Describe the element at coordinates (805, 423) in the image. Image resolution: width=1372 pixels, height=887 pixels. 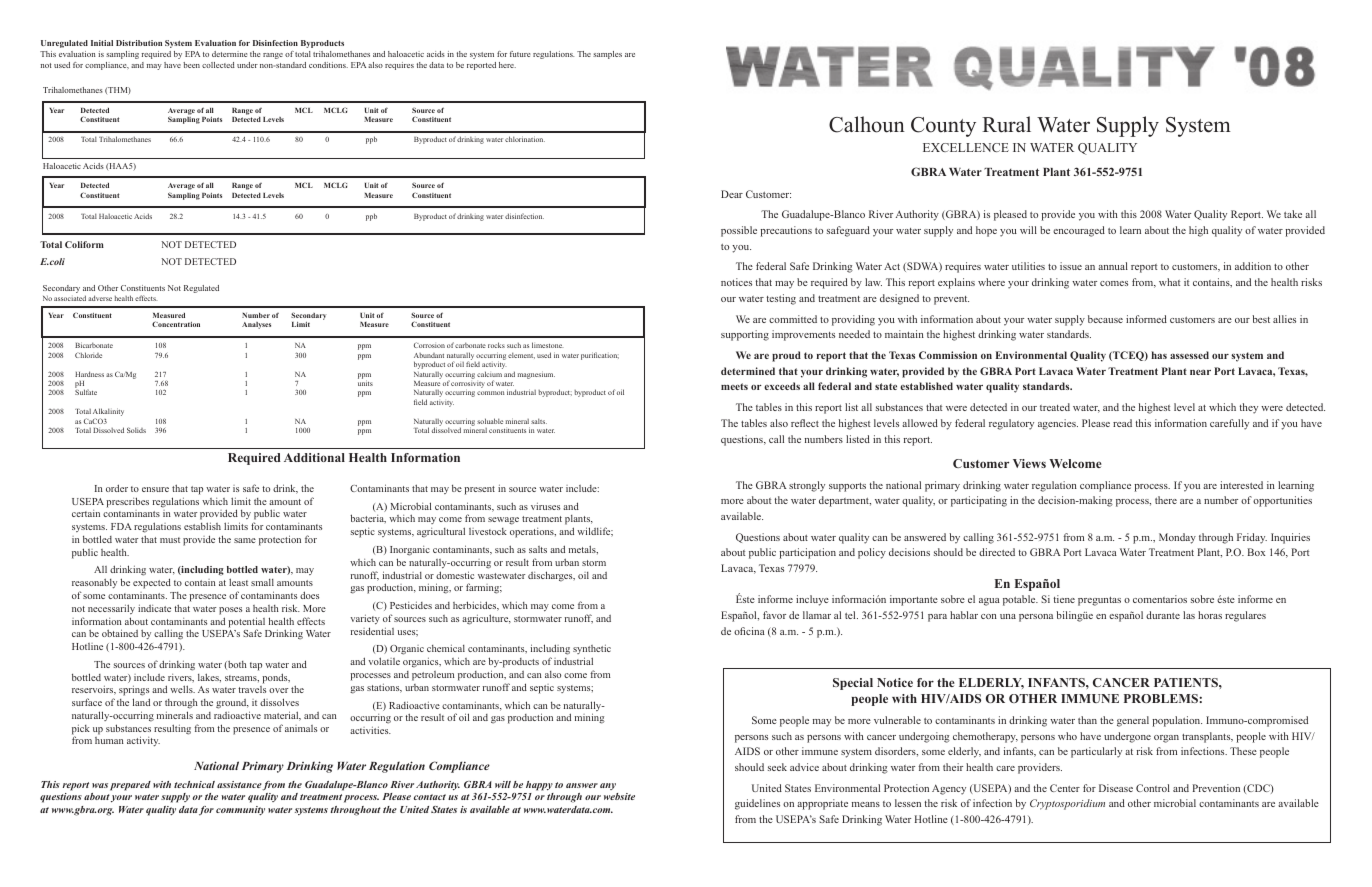
I see `reflect` at that location.
